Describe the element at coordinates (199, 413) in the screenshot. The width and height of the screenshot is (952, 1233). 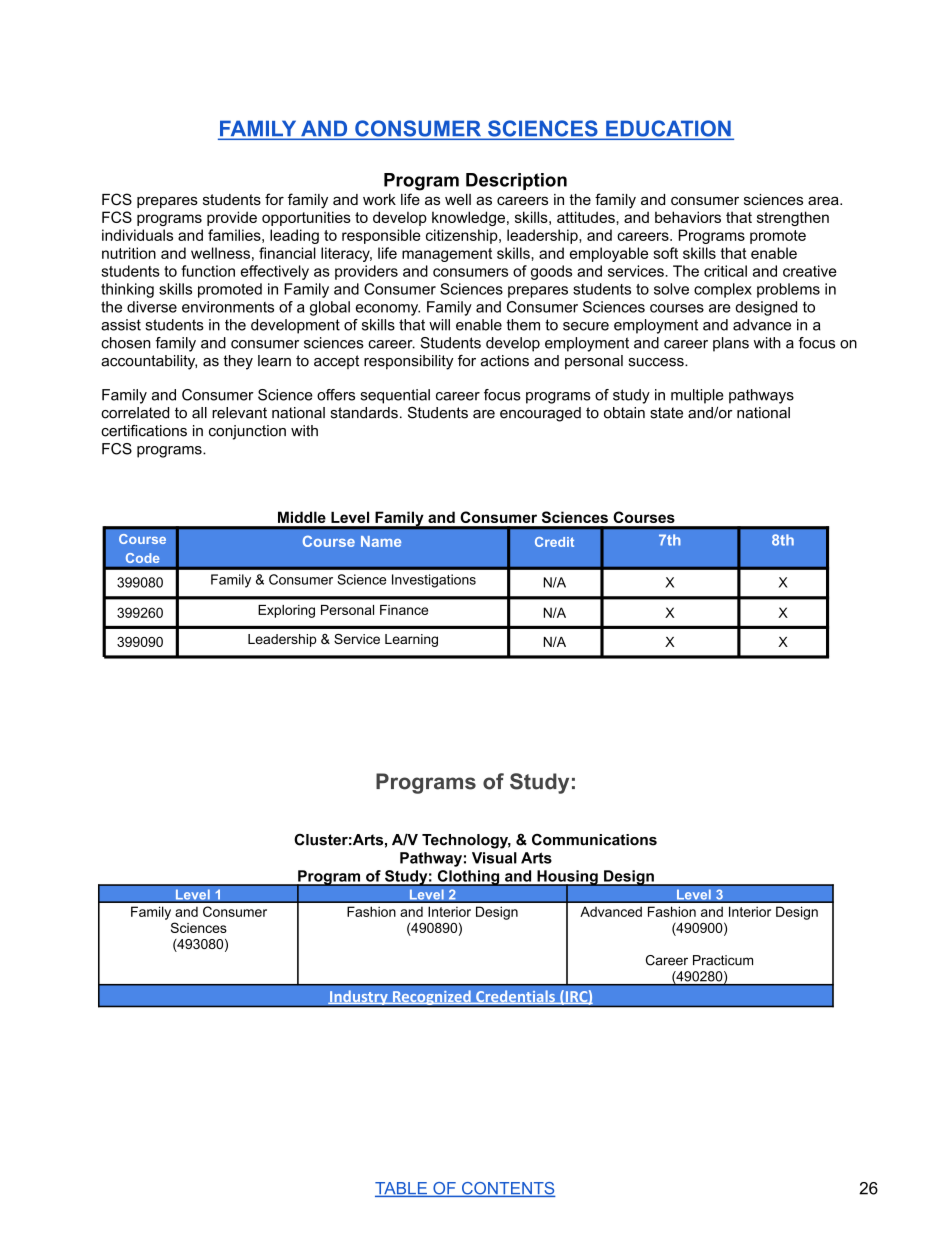
I see `all` at that location.
